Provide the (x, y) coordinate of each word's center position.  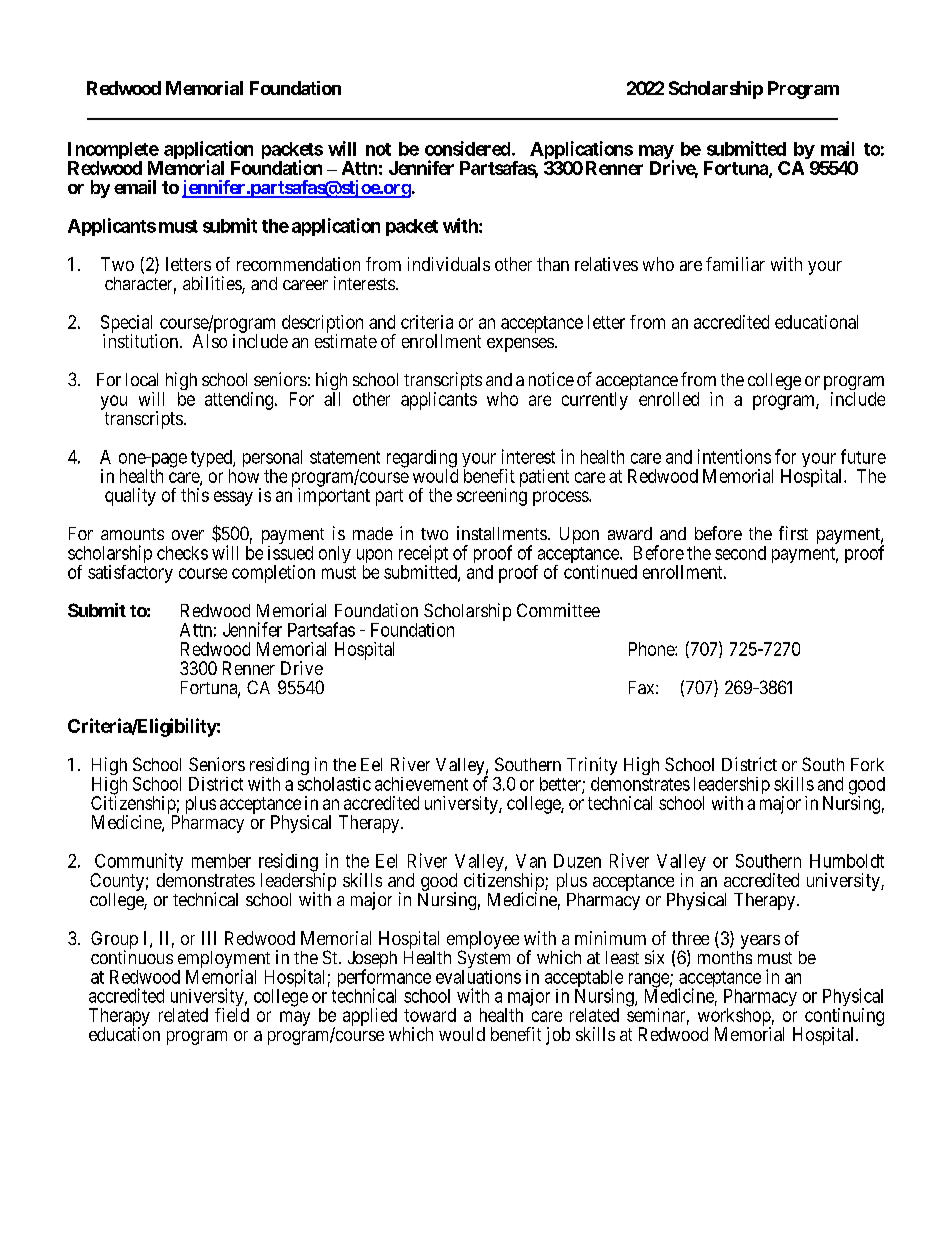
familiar (735, 264)
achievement (421, 784)
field (232, 1015)
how (244, 476)
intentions (734, 456)
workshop (734, 1018)
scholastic (334, 784)
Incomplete (113, 152)
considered (467, 148)
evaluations (478, 977)
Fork (867, 764)
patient (544, 478)
